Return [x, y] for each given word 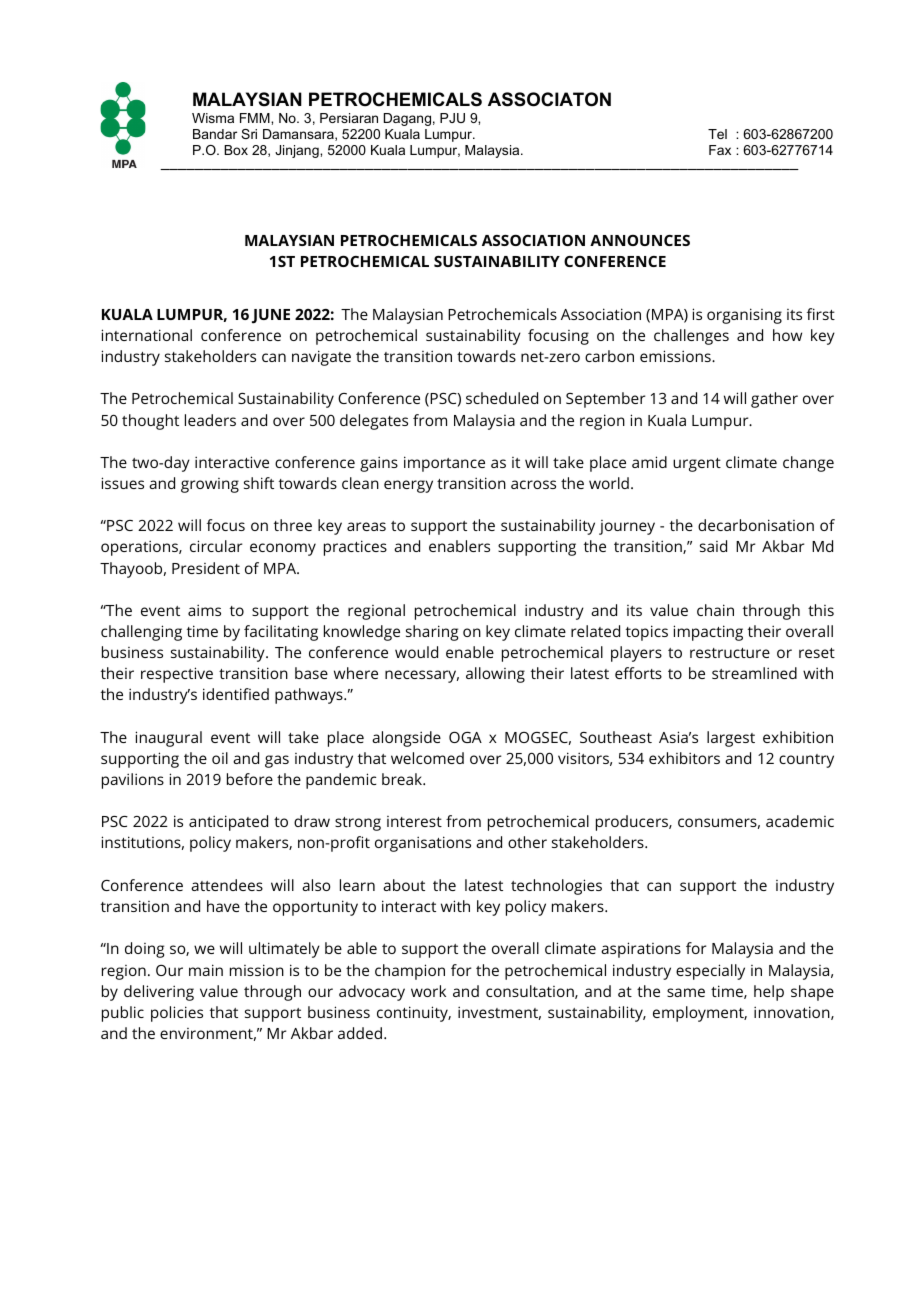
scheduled [502, 398]
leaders [210, 420]
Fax [720, 150]
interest [414, 821]
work [428, 991]
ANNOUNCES [640, 240]
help [769, 993]
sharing [432, 633]
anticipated [228, 823]
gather [774, 400]
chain [715, 610]
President [206, 568]
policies [177, 1014]
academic [800, 821]
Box [236, 150]
